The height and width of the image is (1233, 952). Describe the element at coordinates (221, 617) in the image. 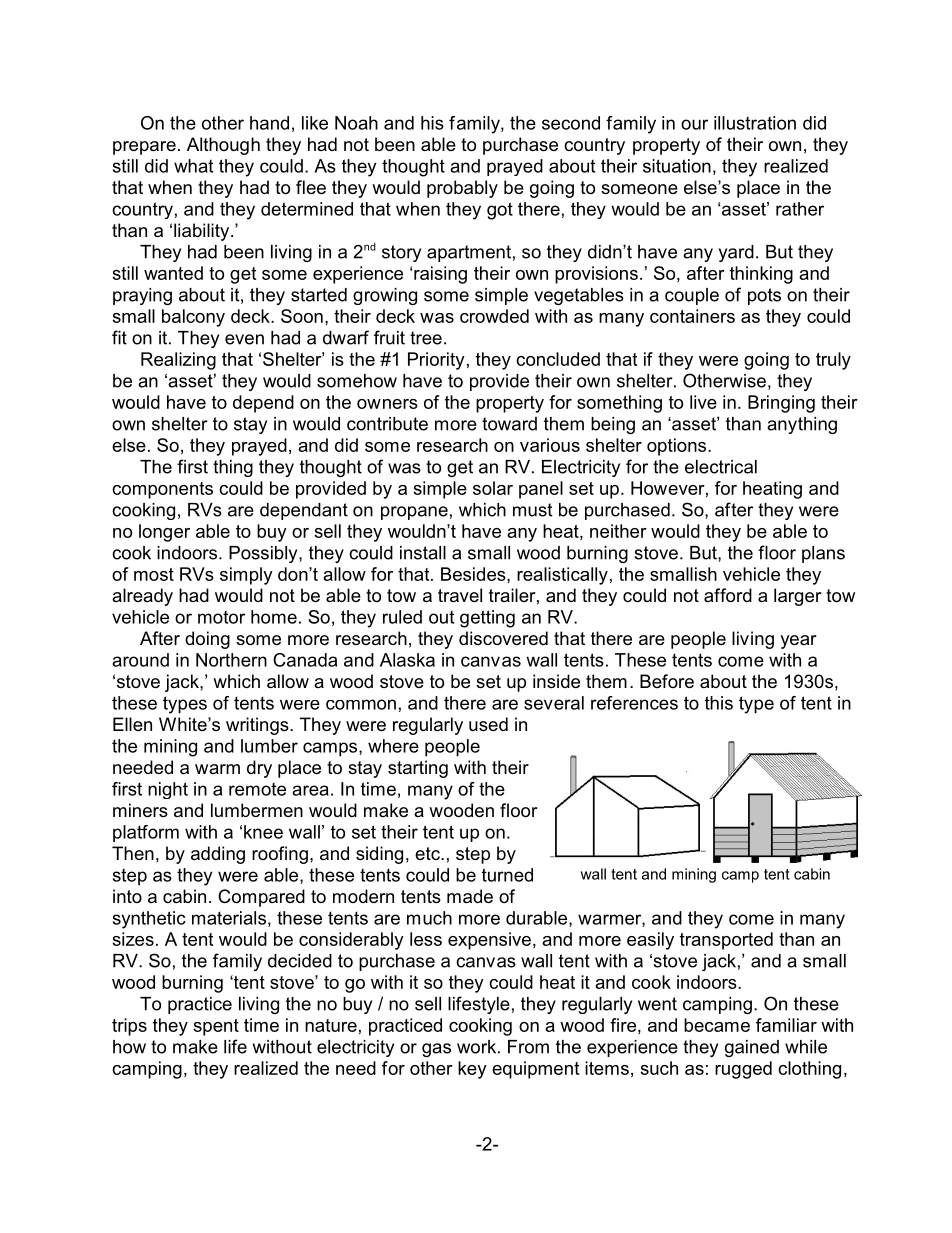

I see `motor` at that location.
